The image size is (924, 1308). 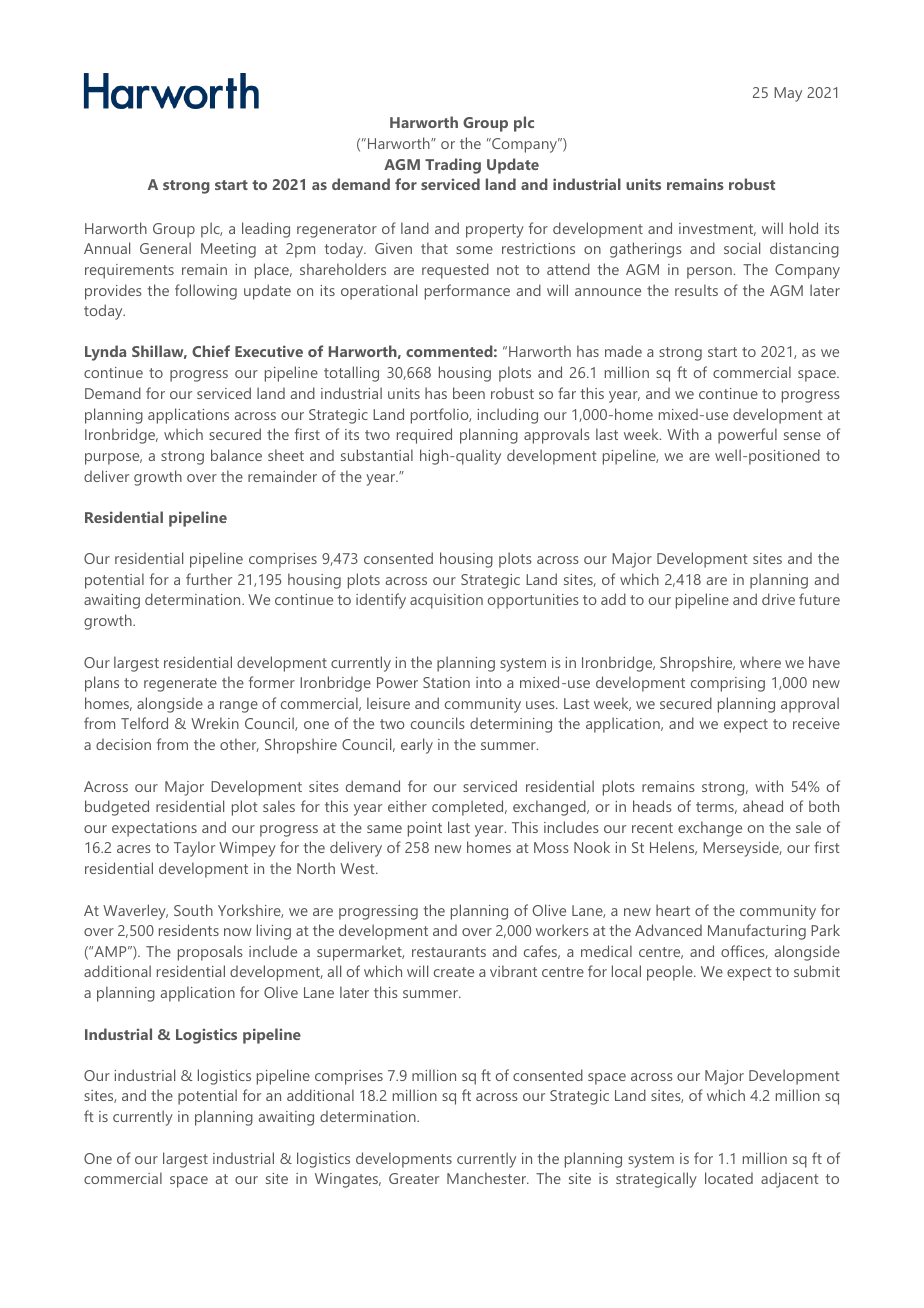 I want to click on Greater, so click(x=414, y=1178).
